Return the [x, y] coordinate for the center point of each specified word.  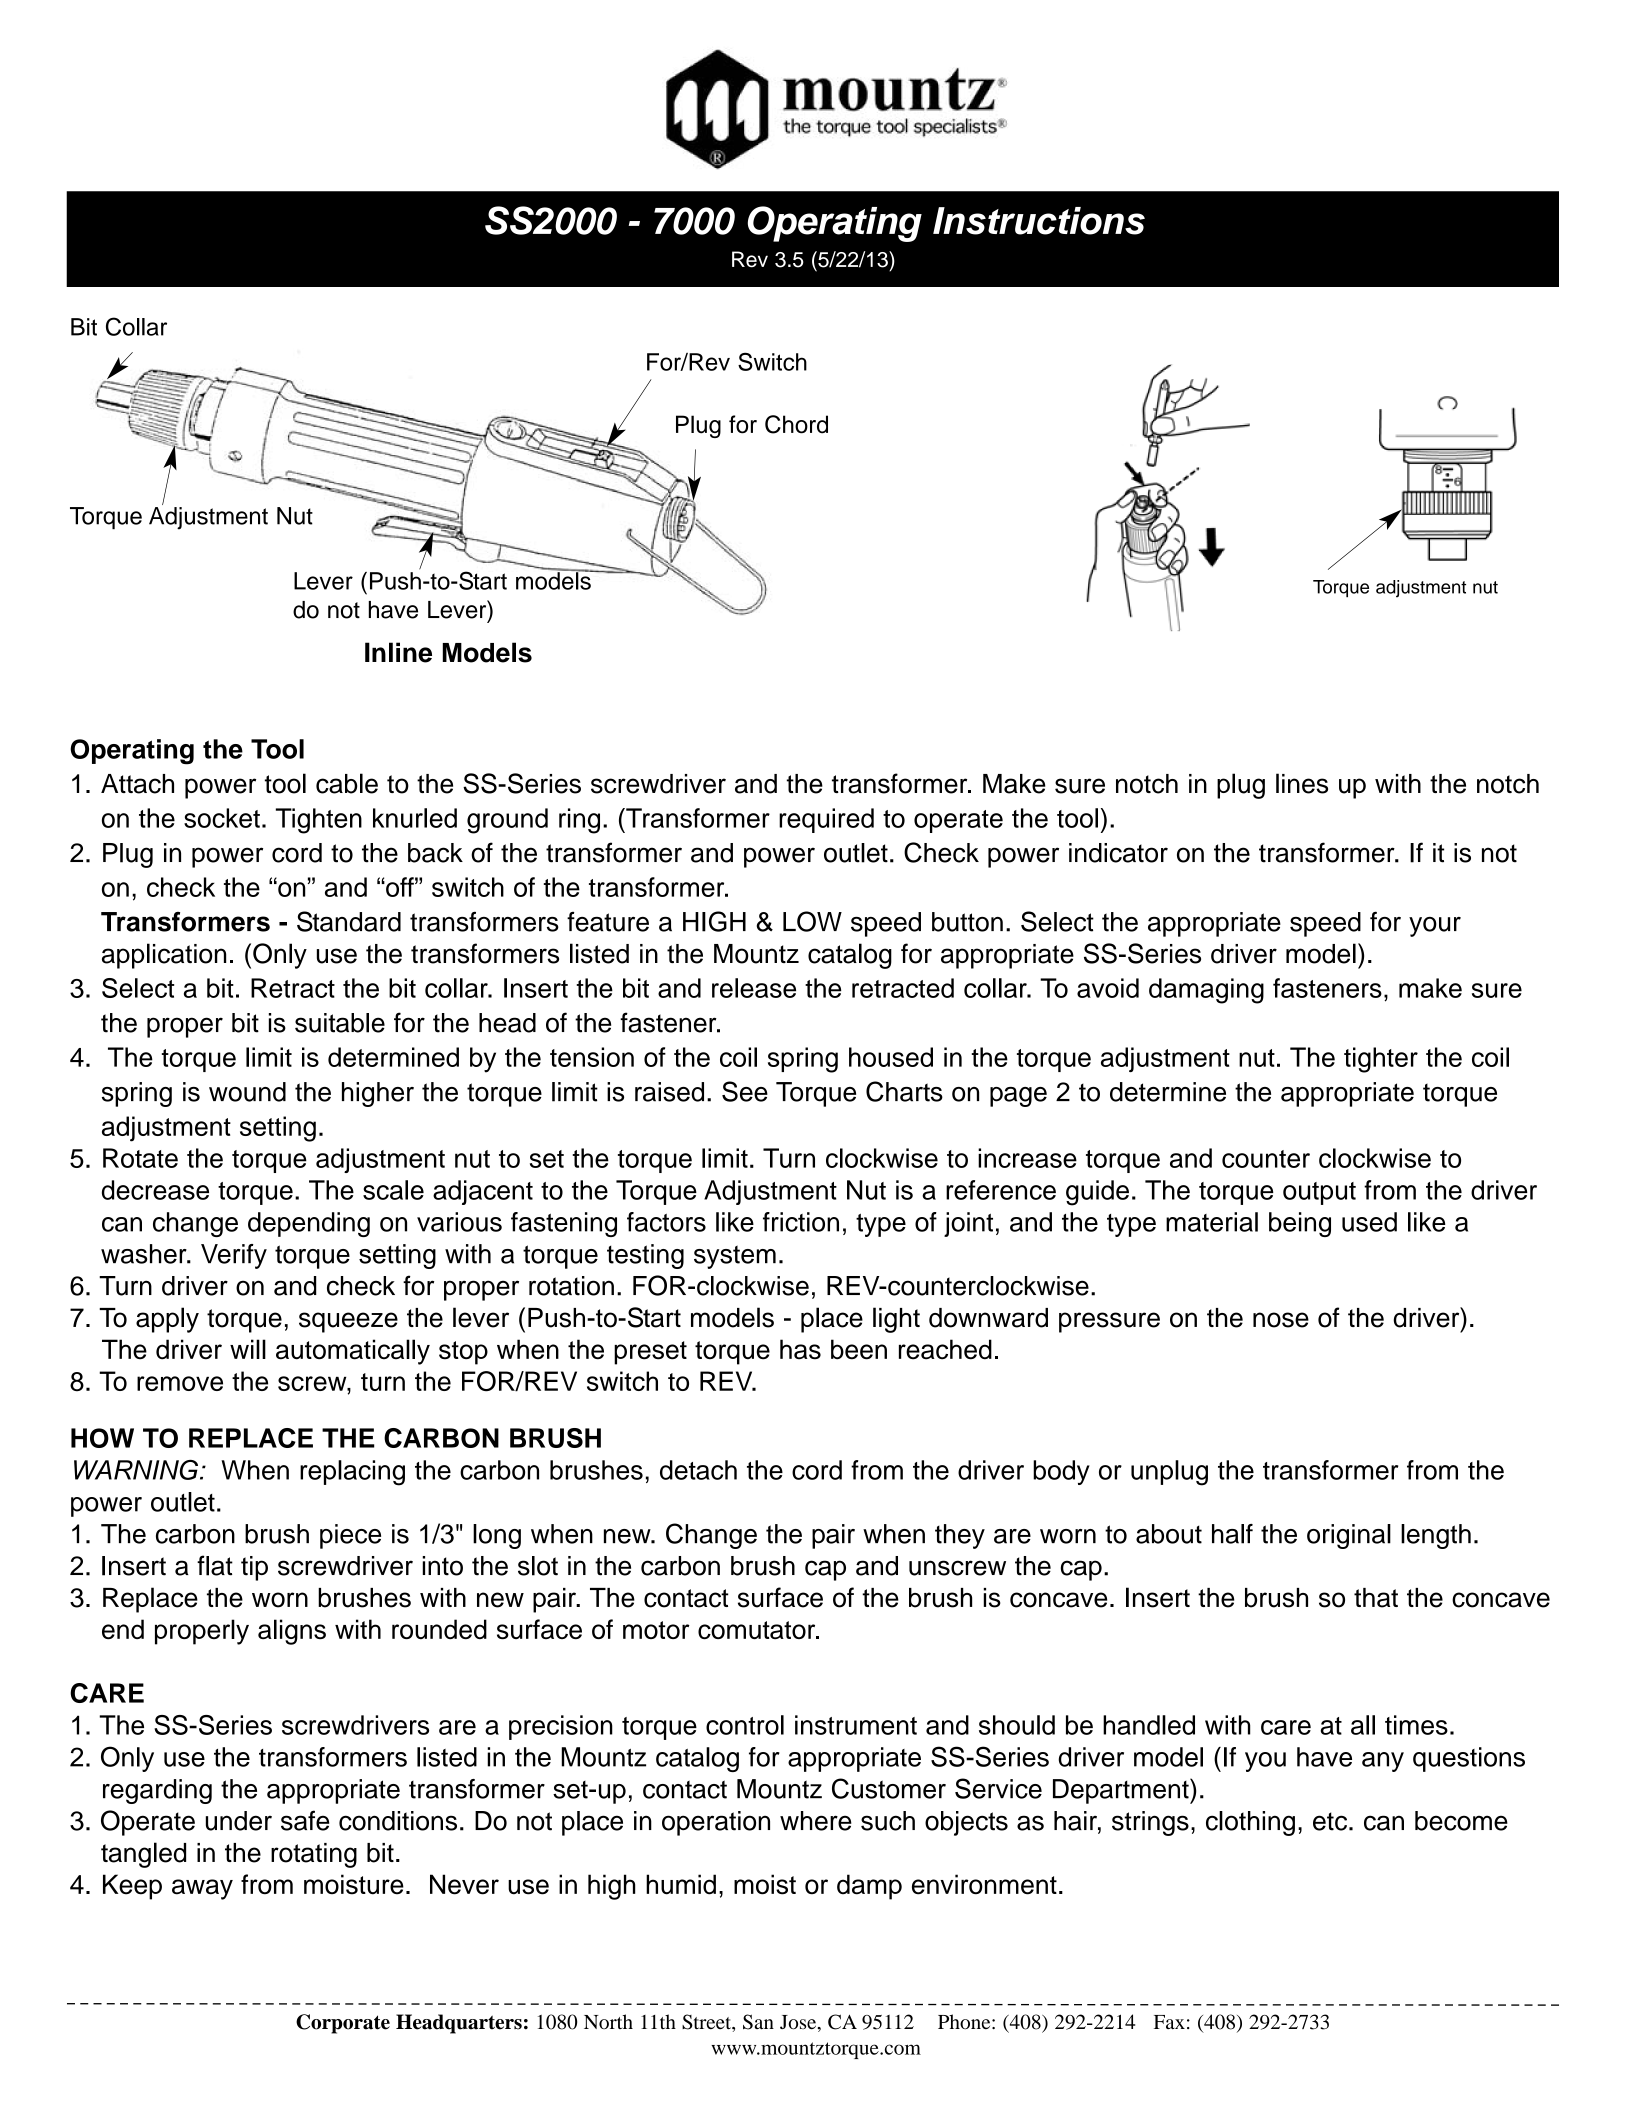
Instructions [1039, 221]
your [1435, 927]
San [758, 2022]
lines [1302, 783]
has [800, 1349]
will [248, 1349]
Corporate [343, 2024]
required [826, 820]
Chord [796, 424]
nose [1281, 1320]
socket [222, 818]
